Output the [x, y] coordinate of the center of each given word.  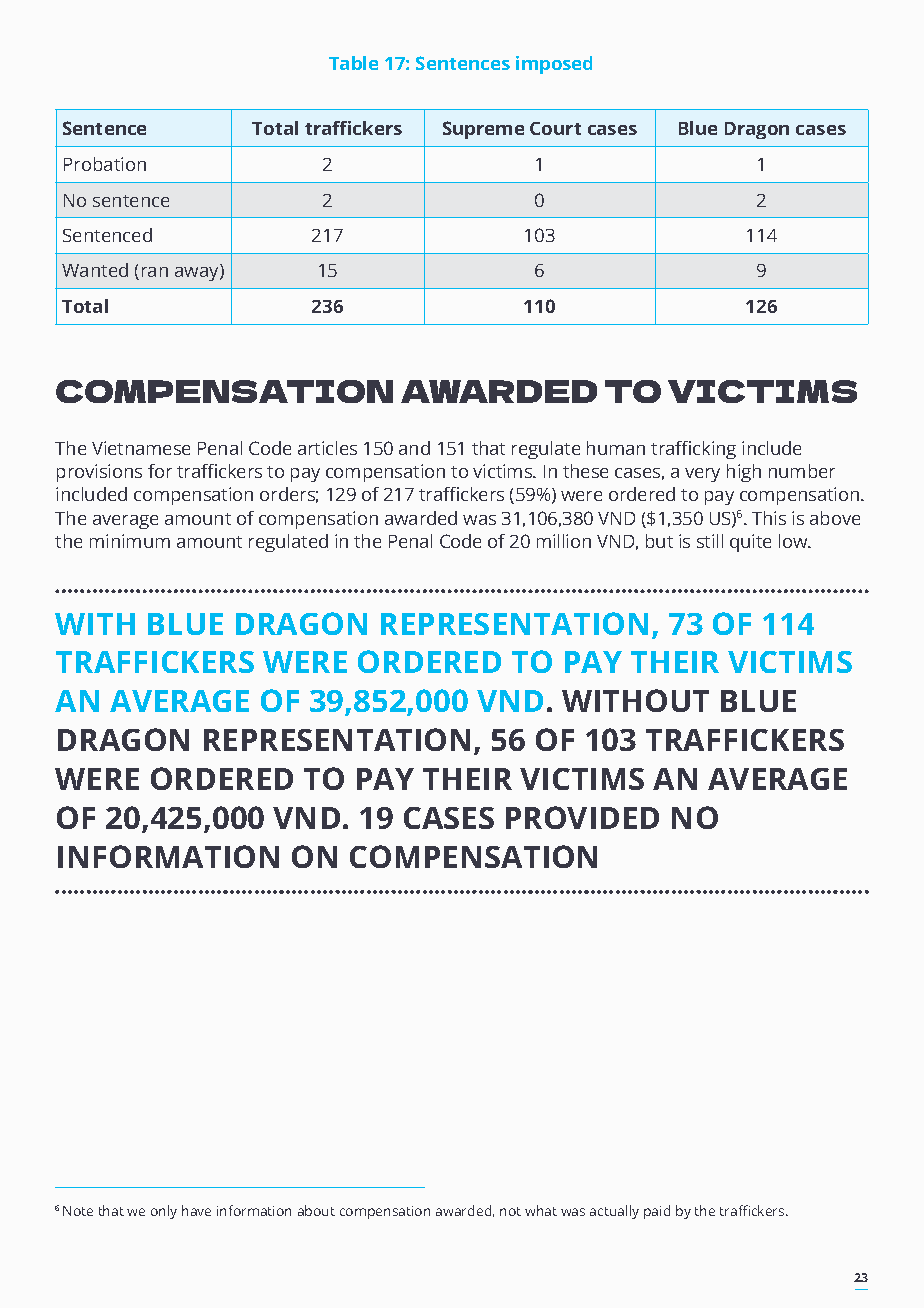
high [744, 473]
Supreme [483, 130]
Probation [105, 164]
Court [555, 128]
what [541, 1210]
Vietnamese [141, 448]
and [414, 448]
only [164, 1212]
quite [750, 543]
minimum [130, 541]
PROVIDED [582, 817]
